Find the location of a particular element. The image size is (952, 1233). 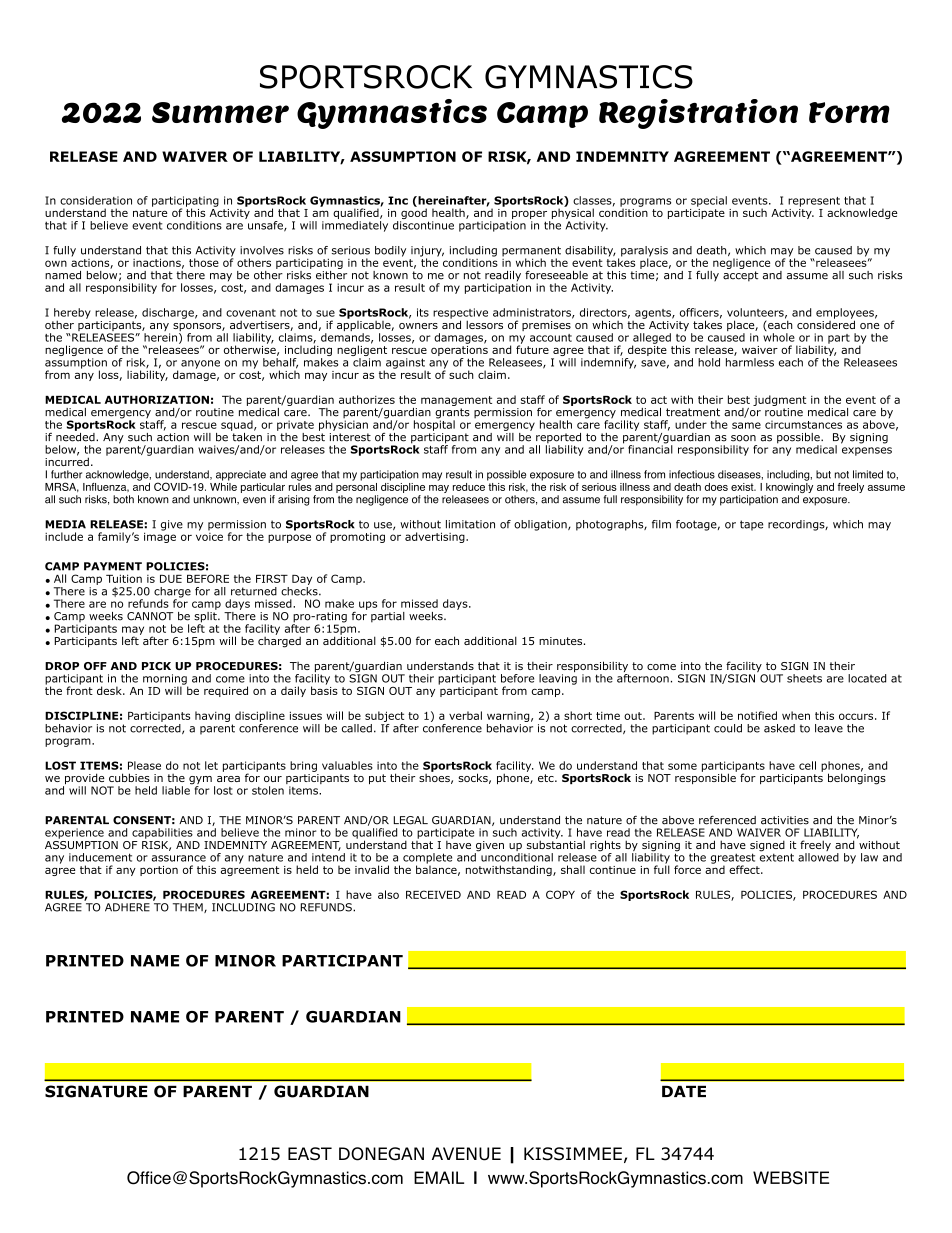

proper is located at coordinates (530, 216).
